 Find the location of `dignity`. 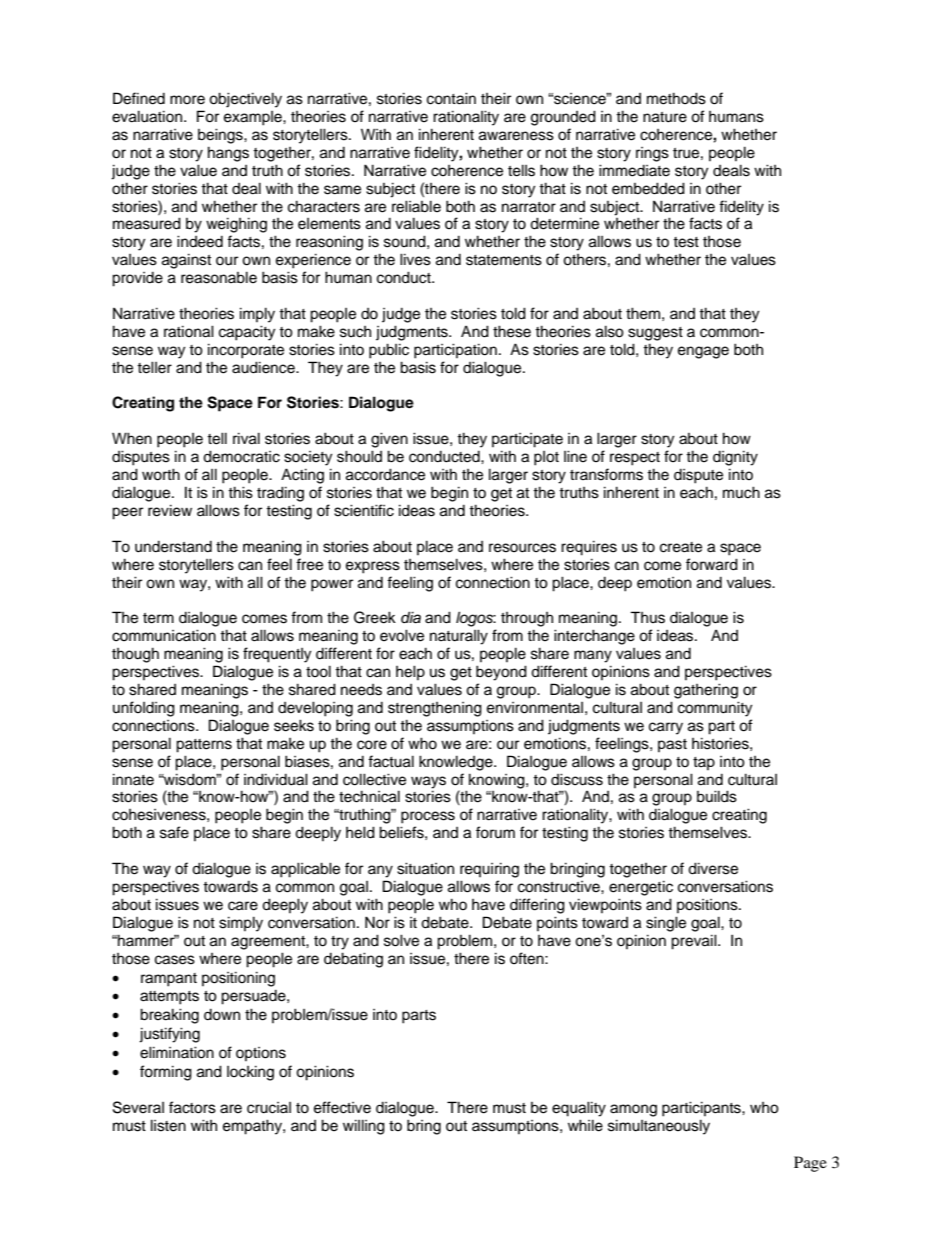

dignity is located at coordinates (735, 458).
